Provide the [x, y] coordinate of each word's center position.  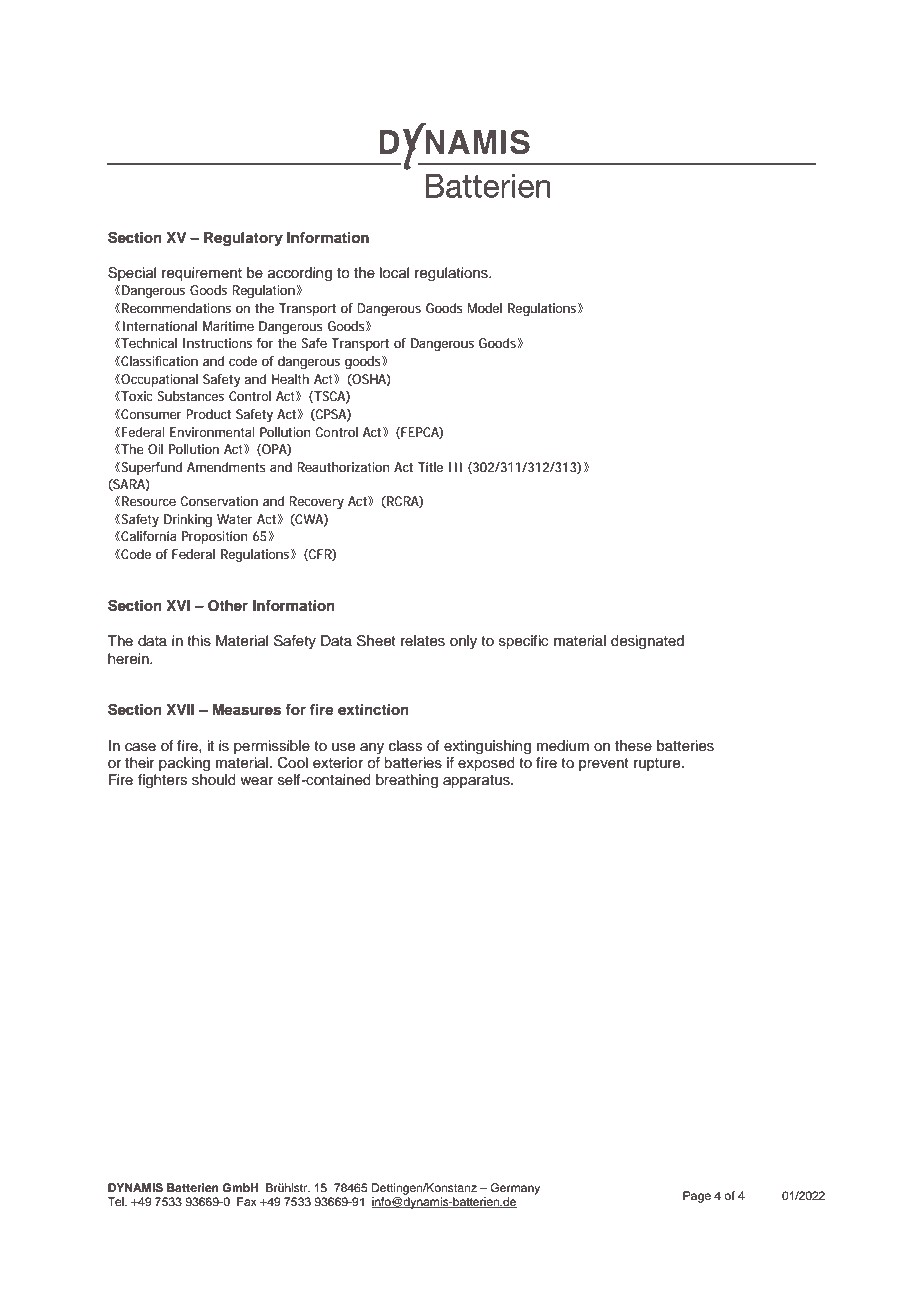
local [394, 273]
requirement [202, 274]
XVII [180, 709]
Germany [515, 1189]
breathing [407, 781]
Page [697, 1197]
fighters [162, 781]
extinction [373, 710]
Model [484, 308]
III [455, 467]
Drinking [188, 520]
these [633, 746]
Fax [247, 1201]
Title [430, 467]
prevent [604, 764]
